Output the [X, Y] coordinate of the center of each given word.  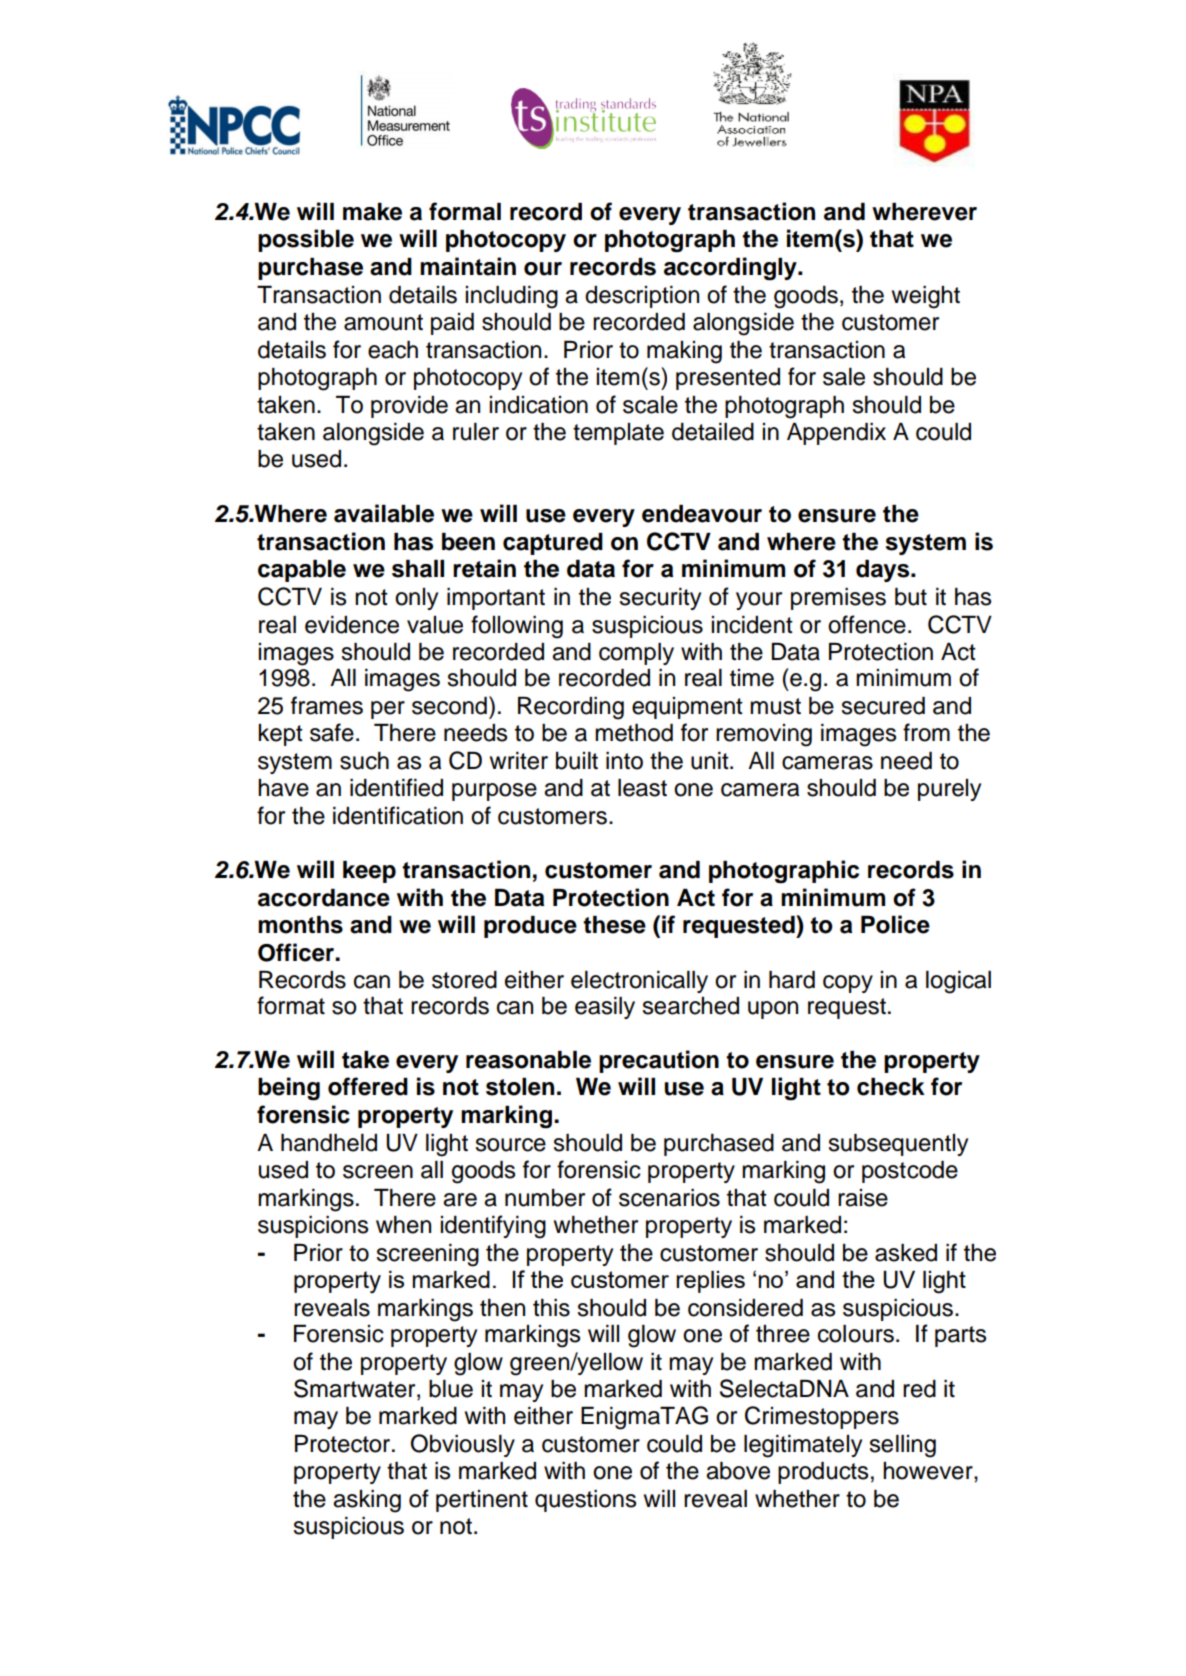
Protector [344, 1444]
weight [926, 297]
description [642, 297]
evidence [352, 625]
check [891, 1087]
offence [867, 624]
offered [368, 1086]
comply [636, 654]
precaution [659, 1061]
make [372, 212]
